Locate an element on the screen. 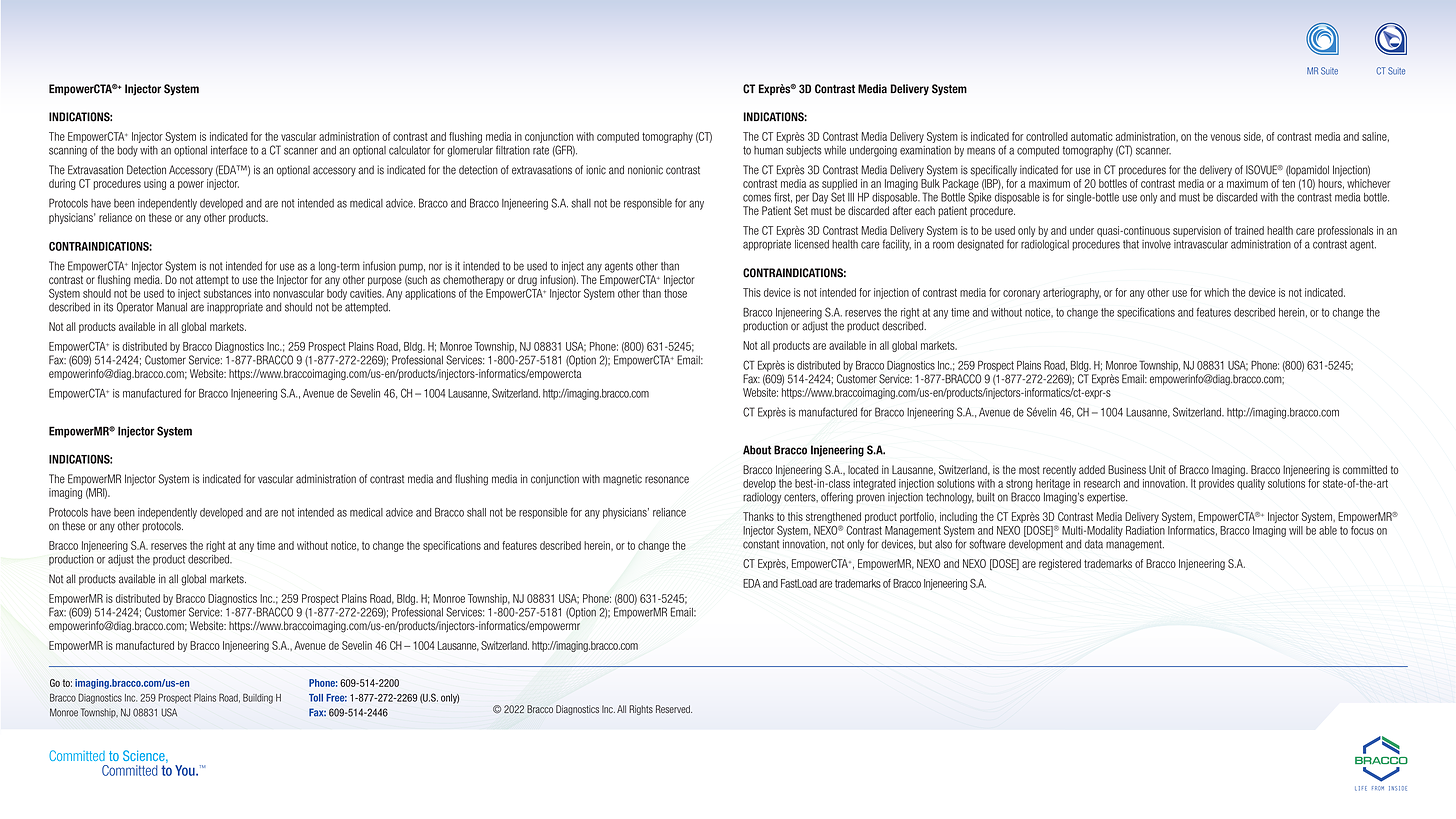 The image size is (1456, 819). resonance is located at coordinates (667, 480).
